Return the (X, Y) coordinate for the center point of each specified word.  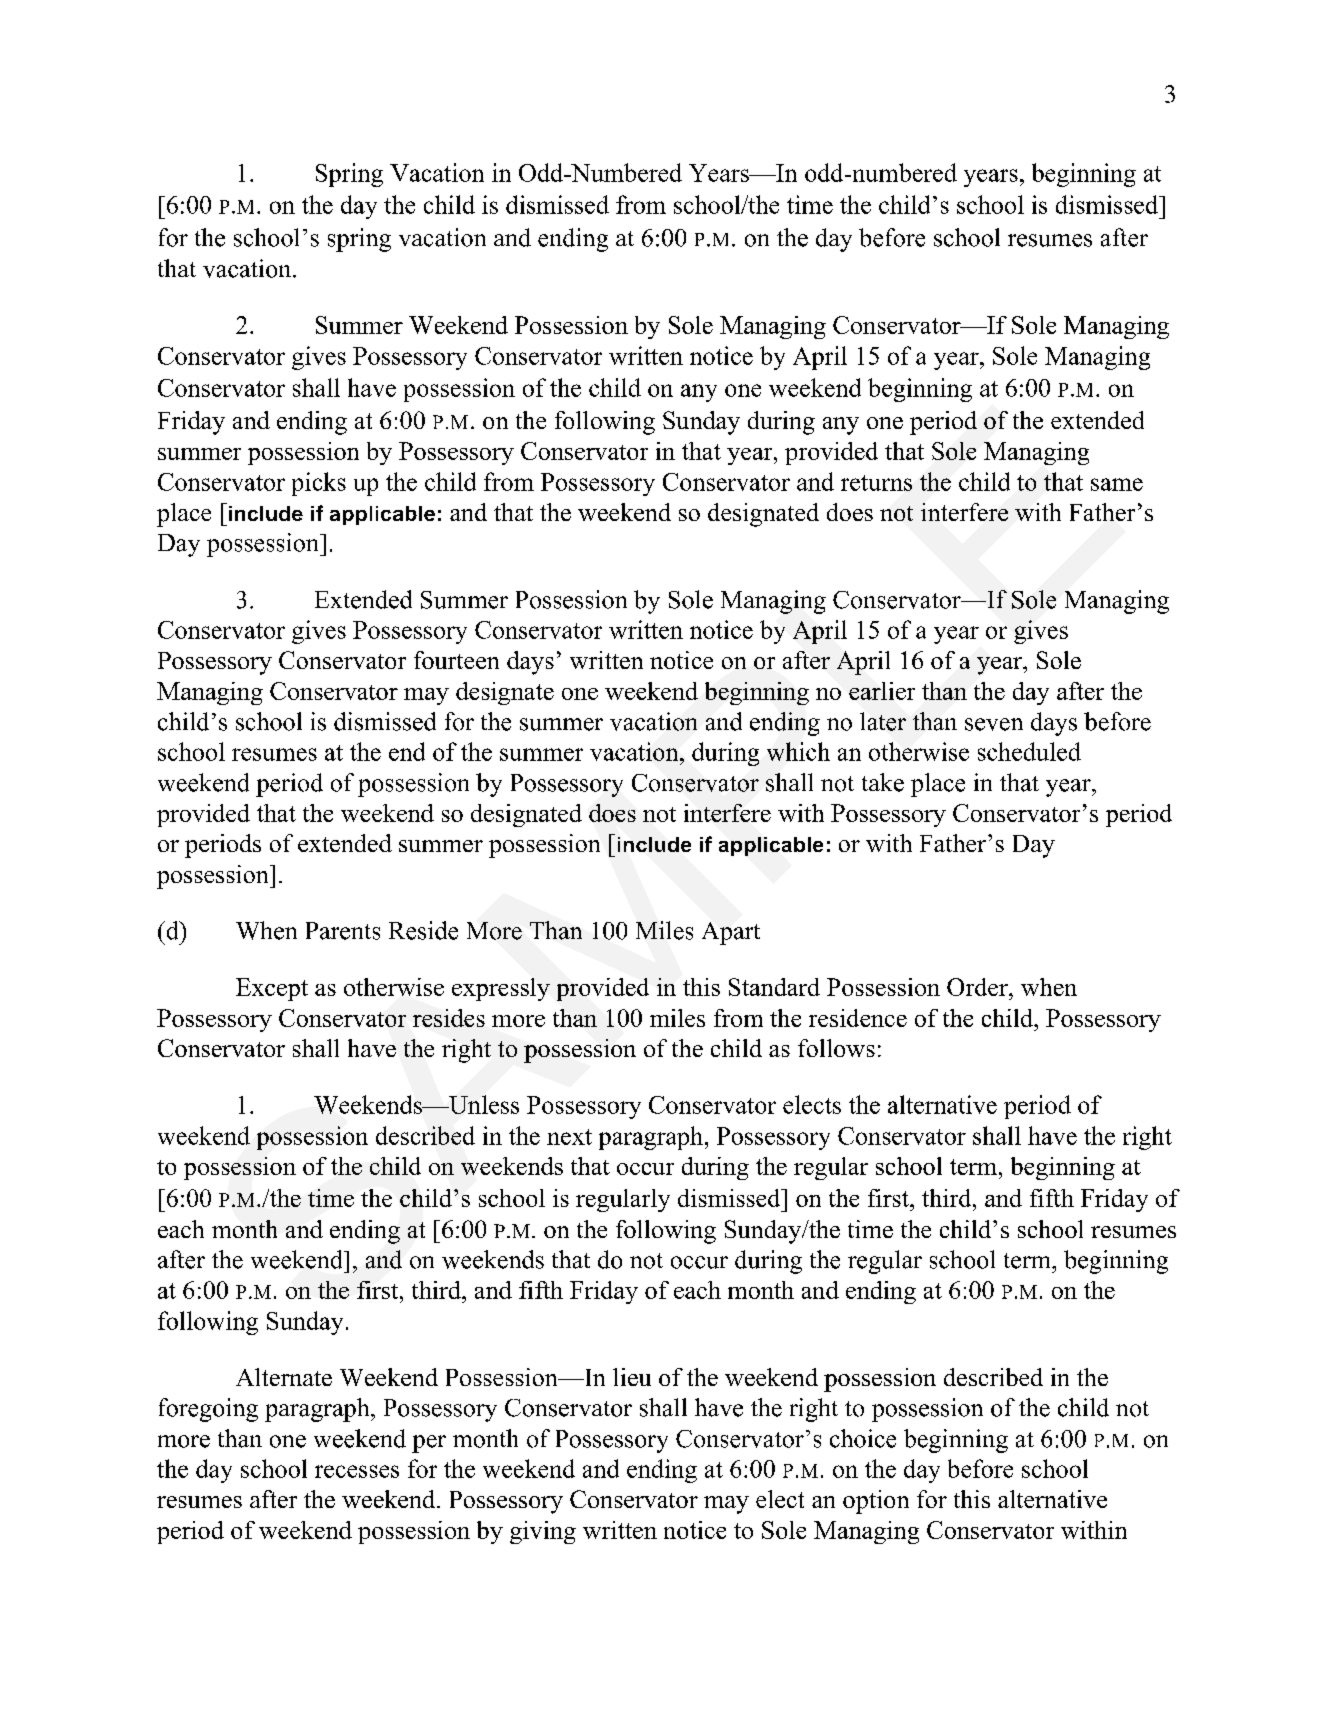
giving (543, 1532)
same (1117, 484)
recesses (357, 1471)
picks (319, 484)
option (876, 1502)
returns (876, 483)
